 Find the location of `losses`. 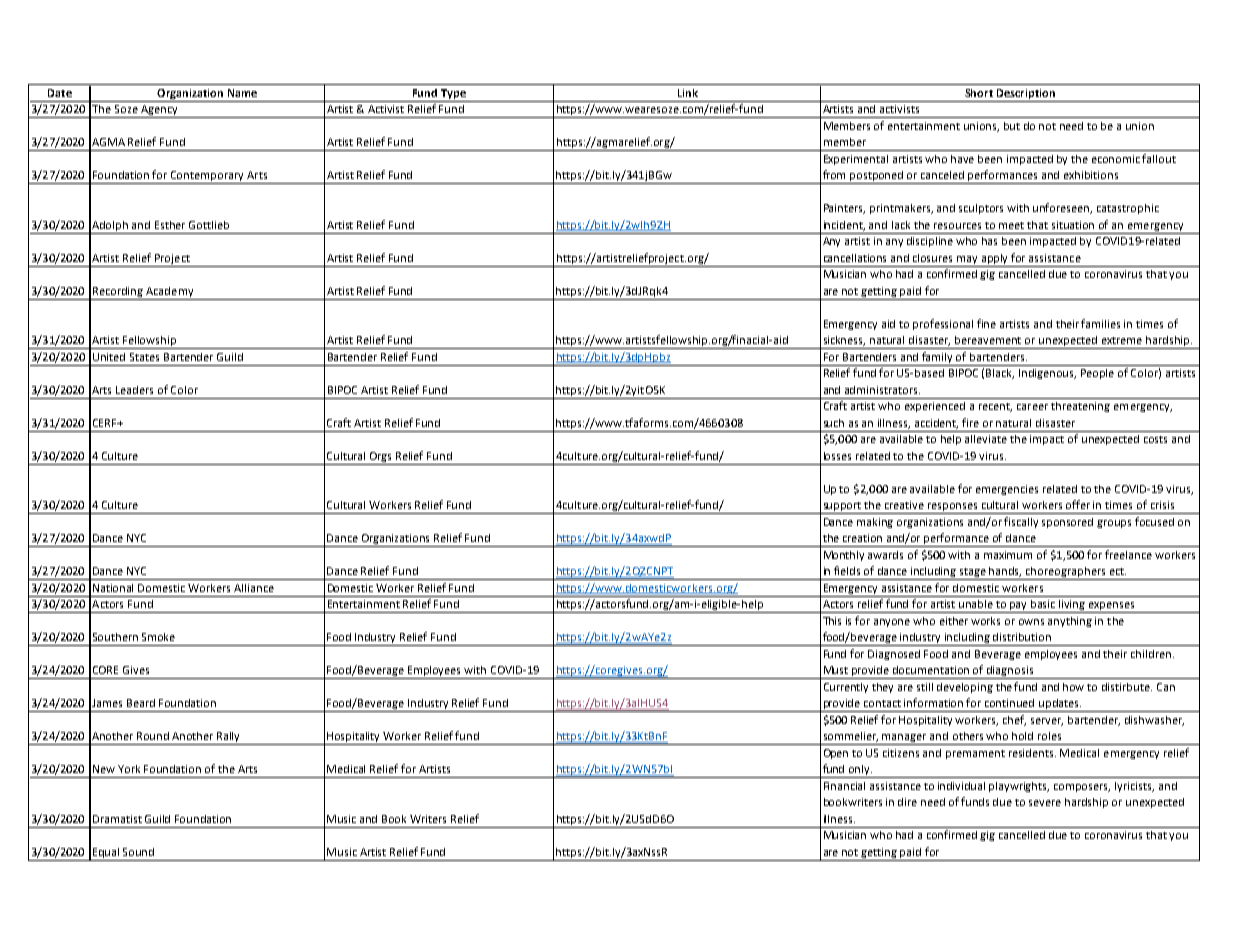

losses is located at coordinates (837, 456).
